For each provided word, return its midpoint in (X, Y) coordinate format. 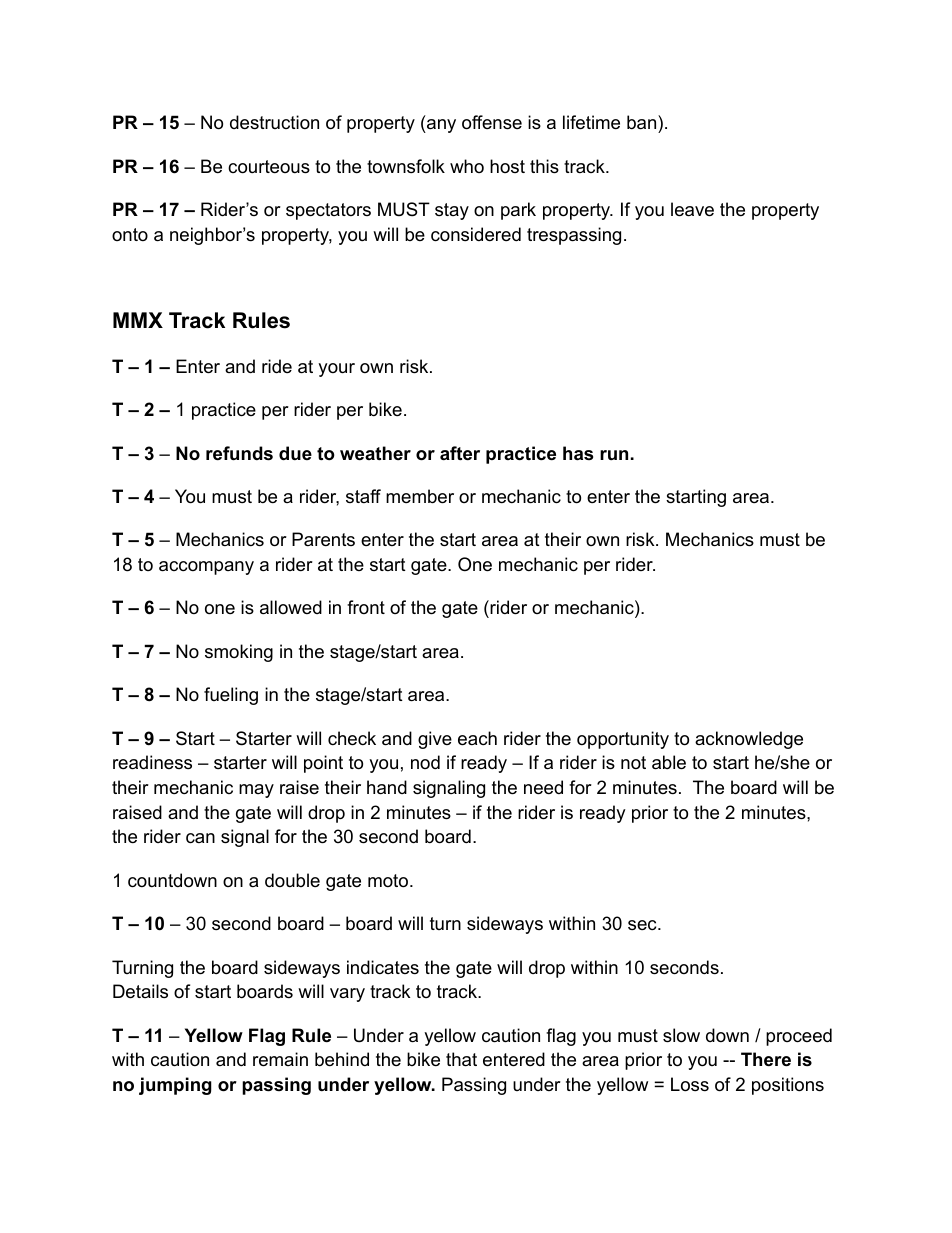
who (467, 166)
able (669, 762)
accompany (206, 568)
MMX (138, 320)
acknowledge (749, 740)
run (614, 455)
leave (692, 209)
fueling (231, 696)
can (200, 838)
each (477, 738)
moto (388, 881)
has (578, 453)
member (420, 496)
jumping (175, 1086)
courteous (269, 167)
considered (476, 234)
